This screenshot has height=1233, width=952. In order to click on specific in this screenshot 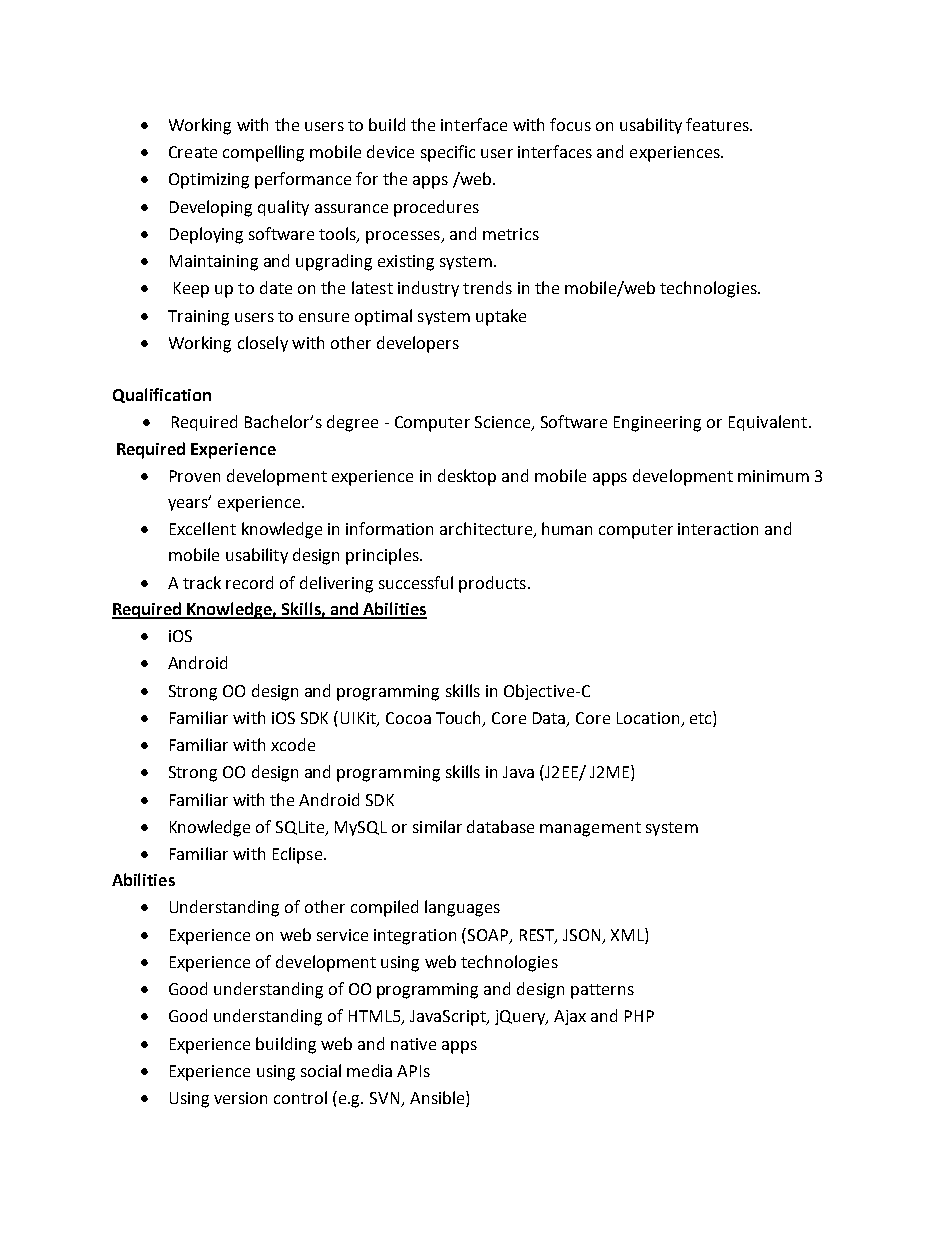, I will do `click(448, 153)`.
